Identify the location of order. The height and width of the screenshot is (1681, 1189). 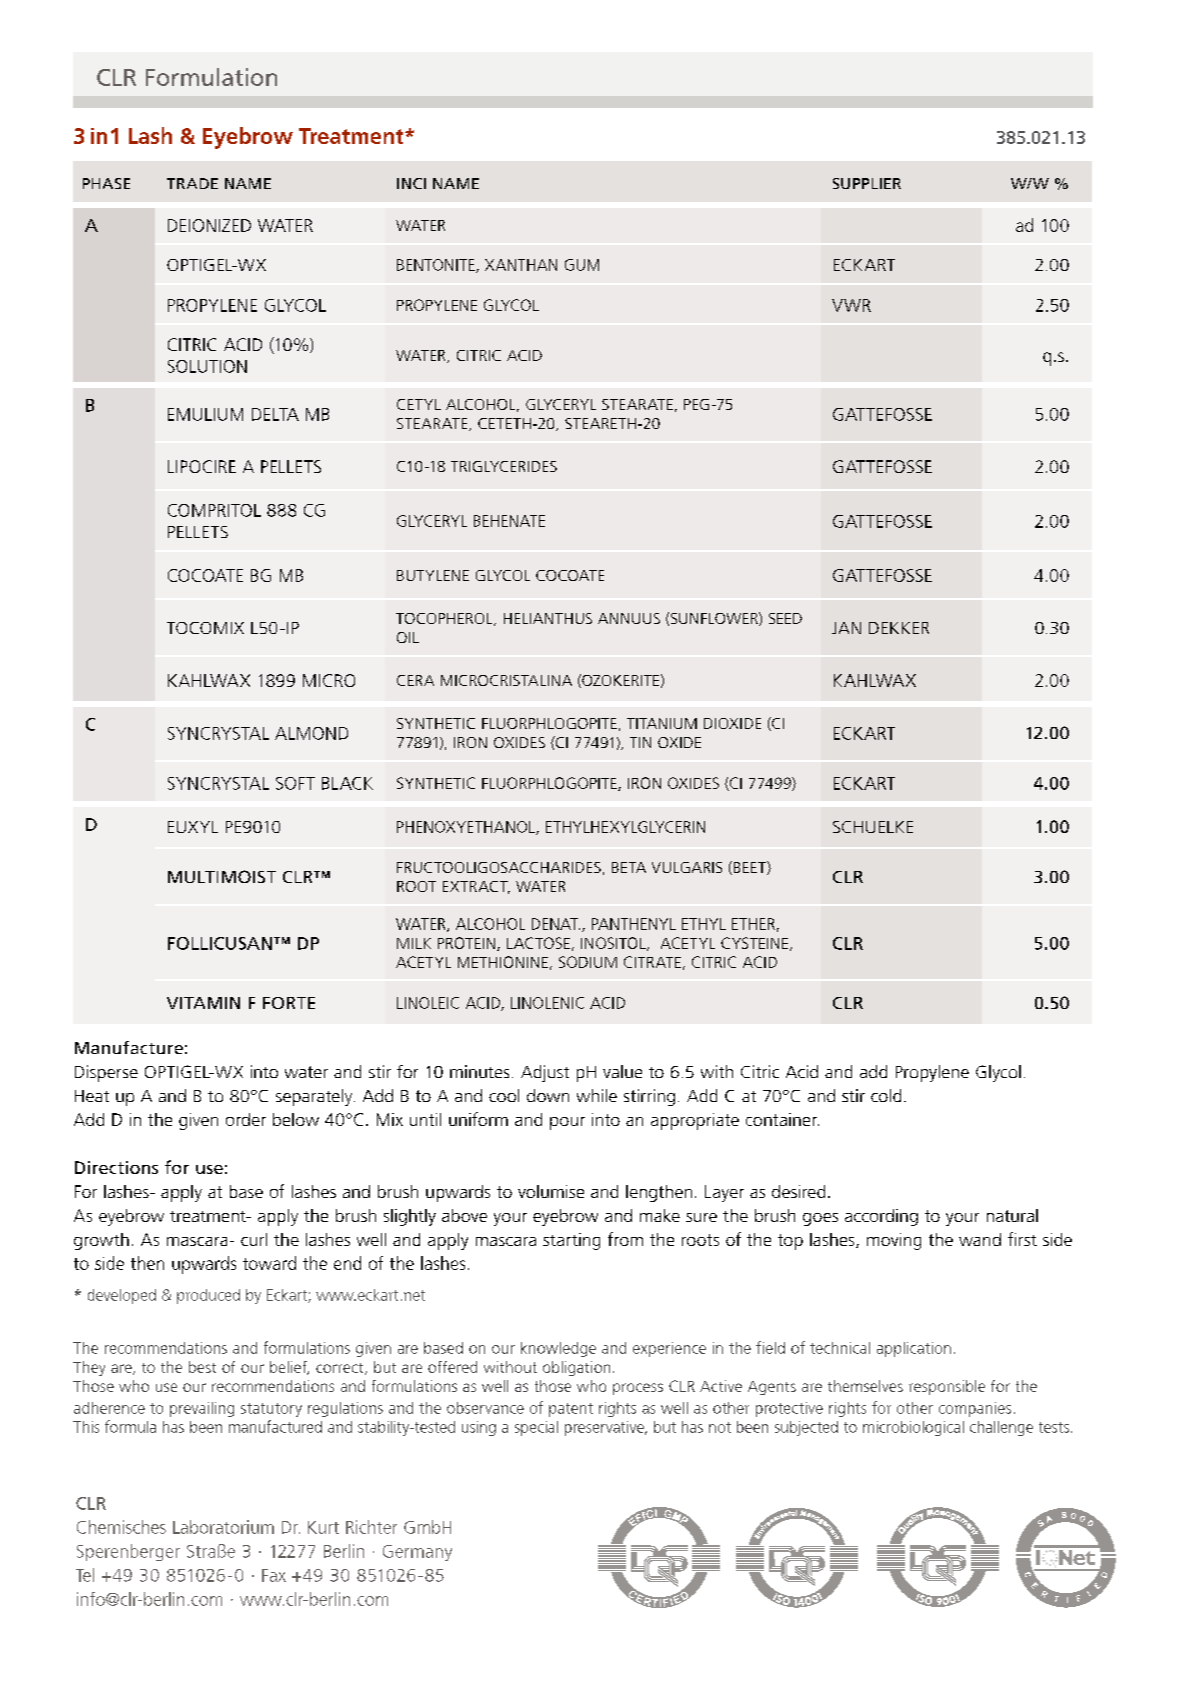
(246, 1119).
